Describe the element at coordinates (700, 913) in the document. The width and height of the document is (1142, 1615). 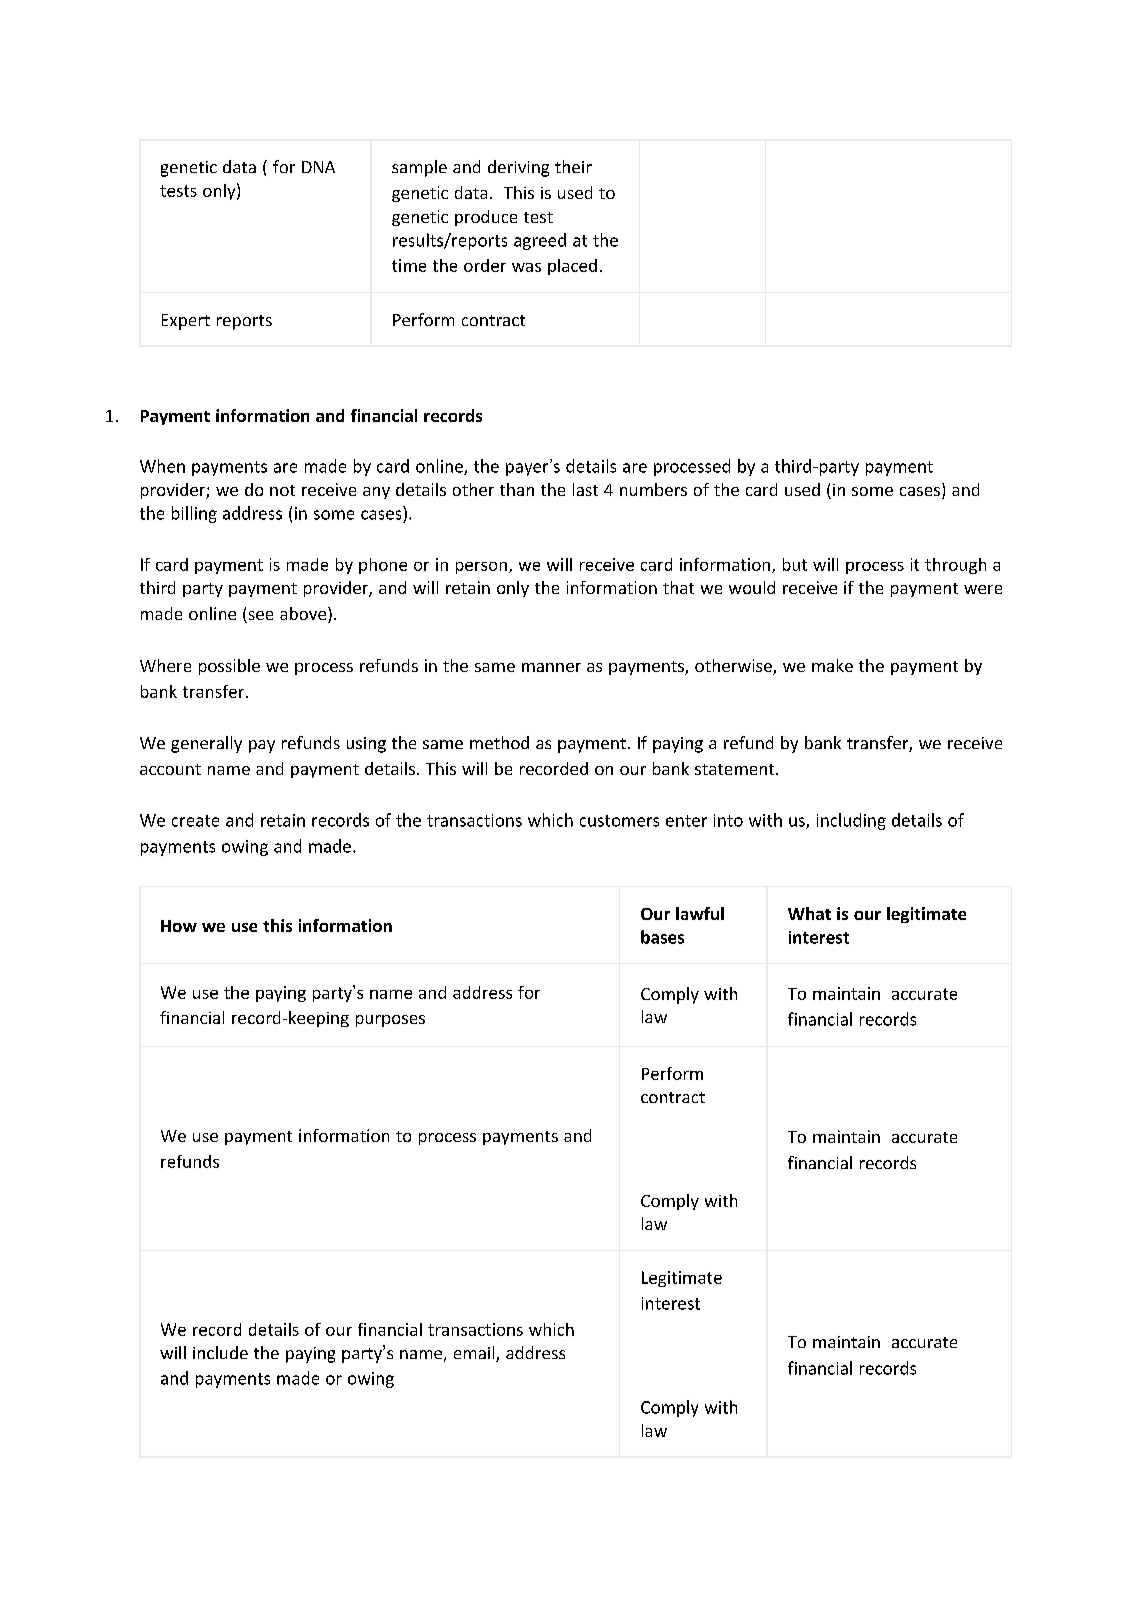
I see `lawful` at that location.
